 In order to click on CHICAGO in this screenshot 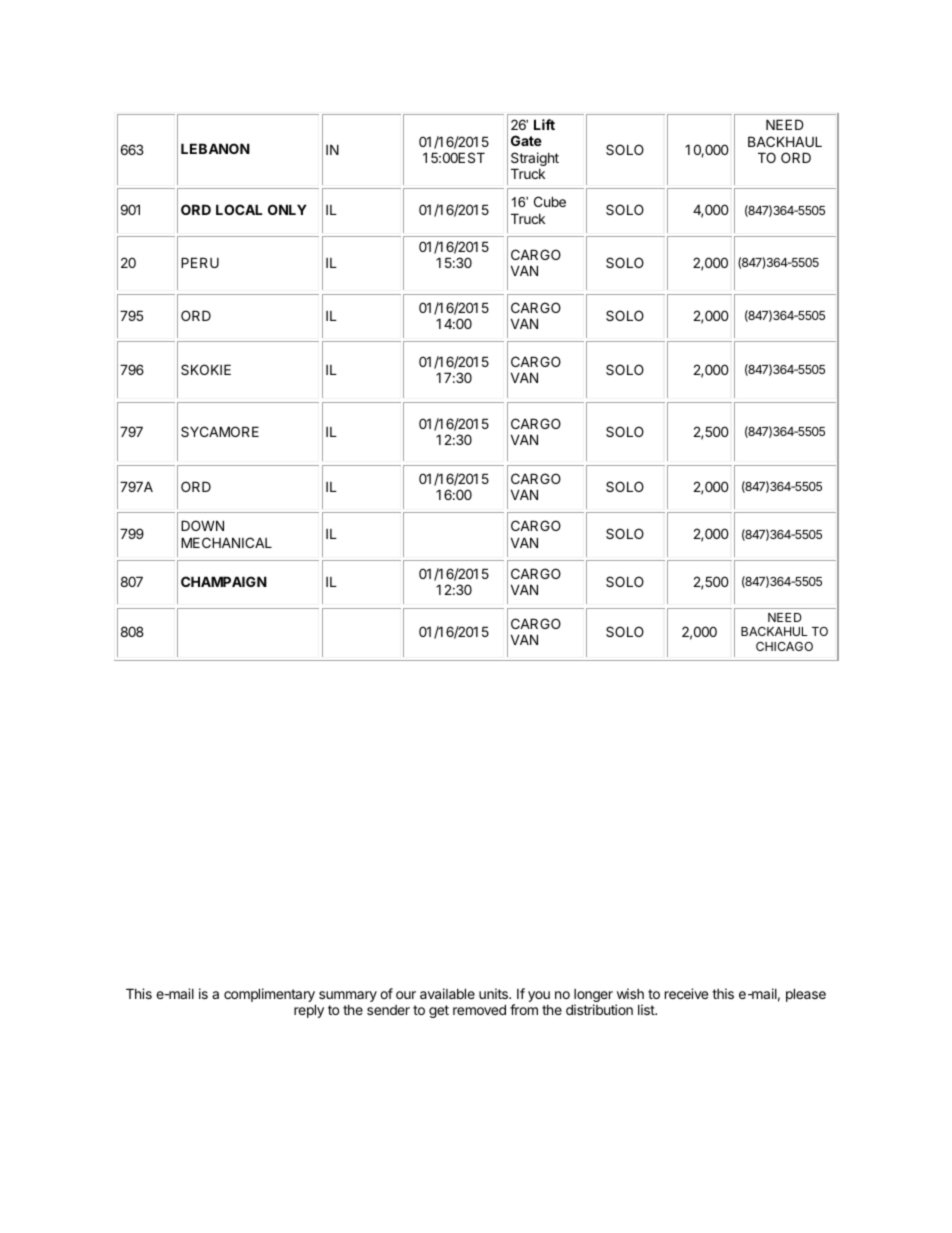, I will do `click(784, 646)`.
